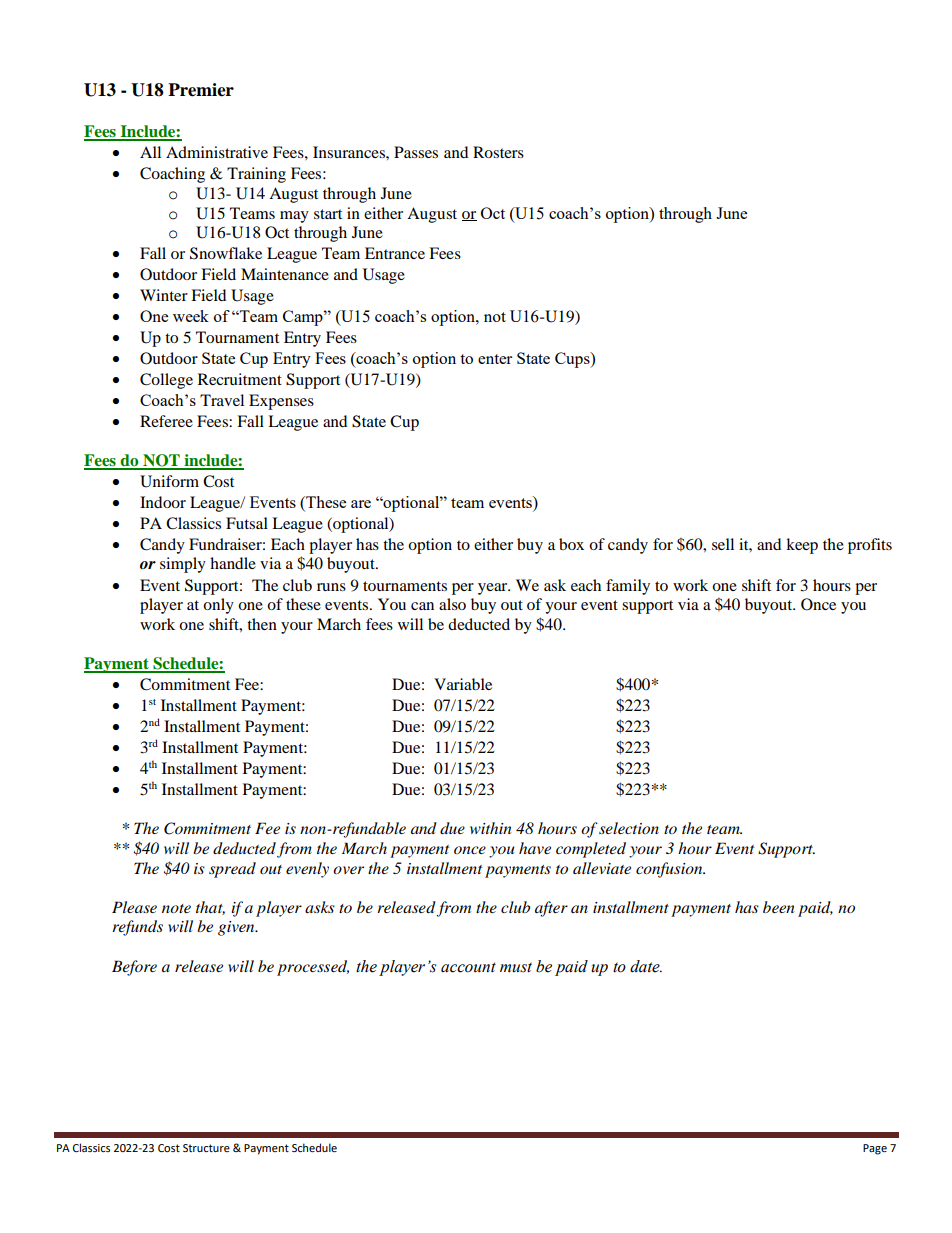  Describe the element at coordinates (217, 152) in the screenshot. I see `Administrative` at that location.
